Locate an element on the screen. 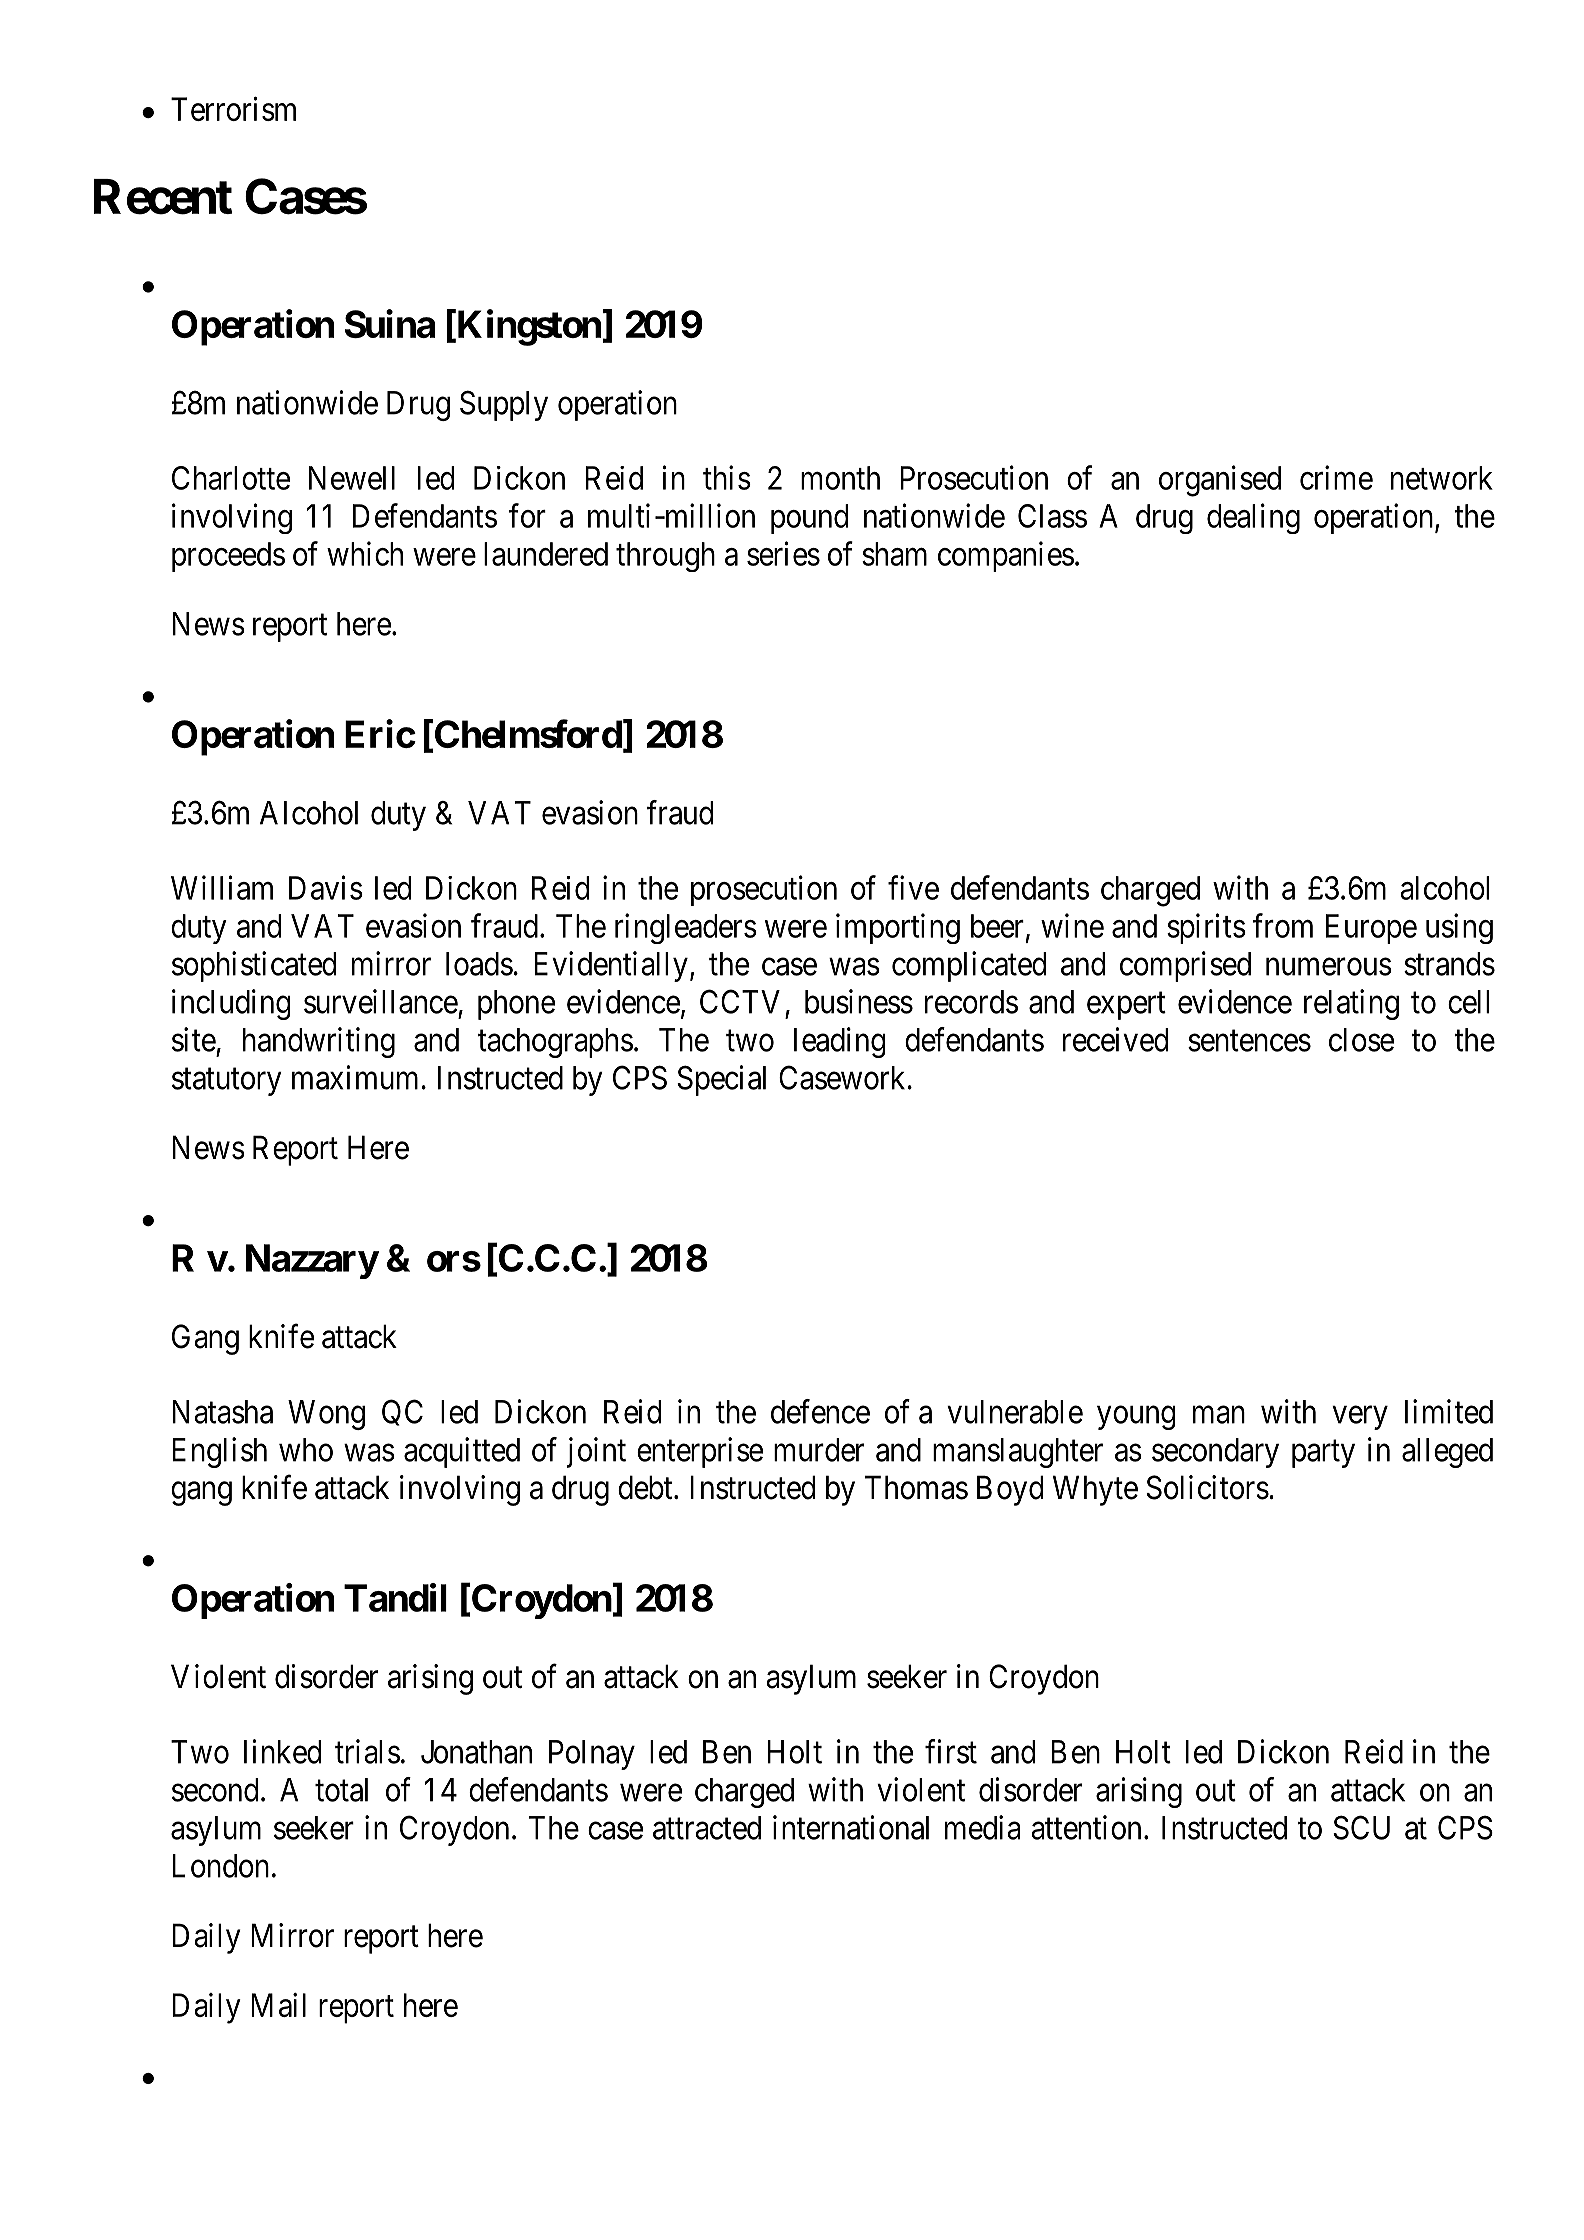  Mail is located at coordinates (278, 2005).
